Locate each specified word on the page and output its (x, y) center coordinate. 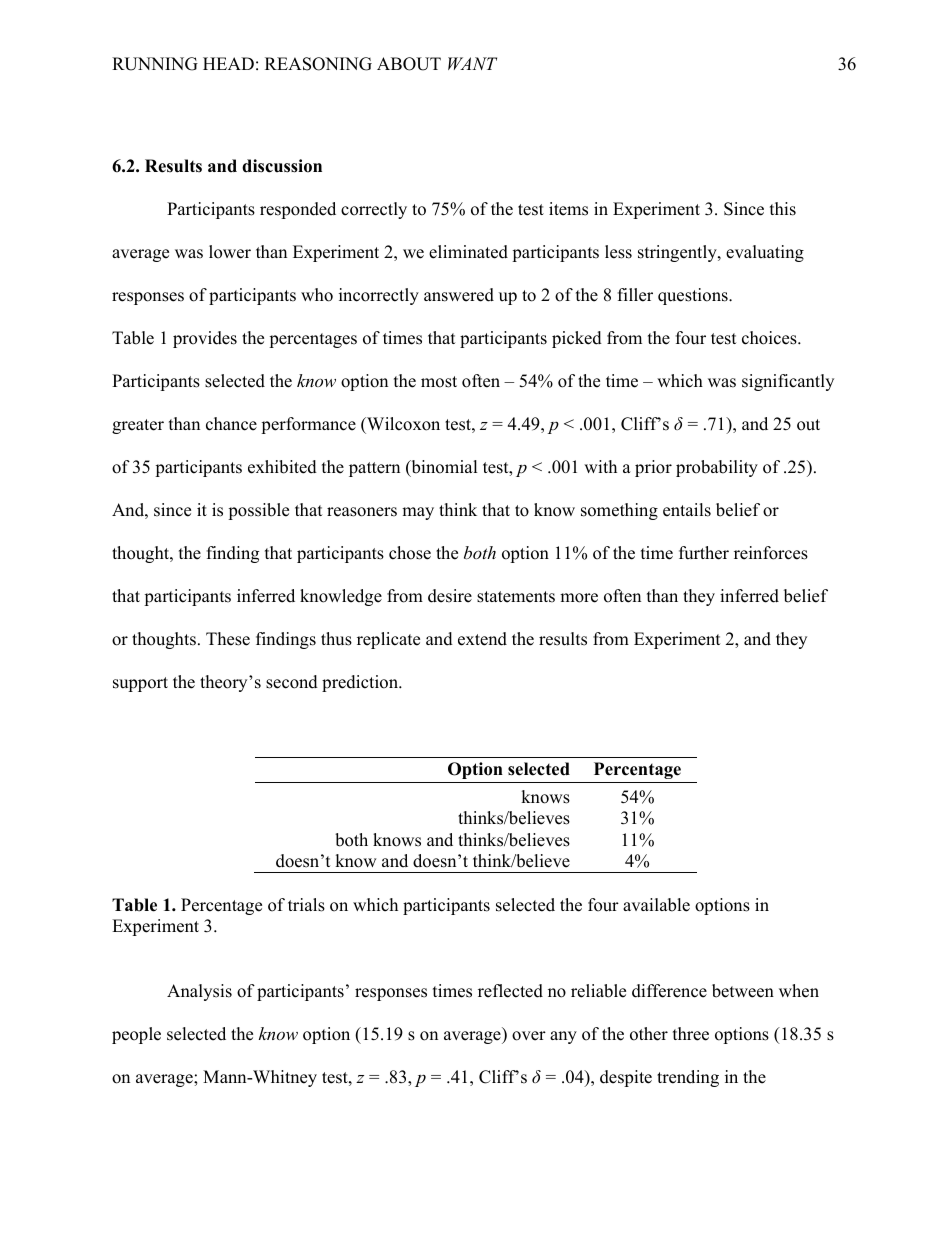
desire (450, 596)
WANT (472, 63)
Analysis (199, 992)
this (783, 209)
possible (258, 511)
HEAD (228, 63)
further (704, 553)
